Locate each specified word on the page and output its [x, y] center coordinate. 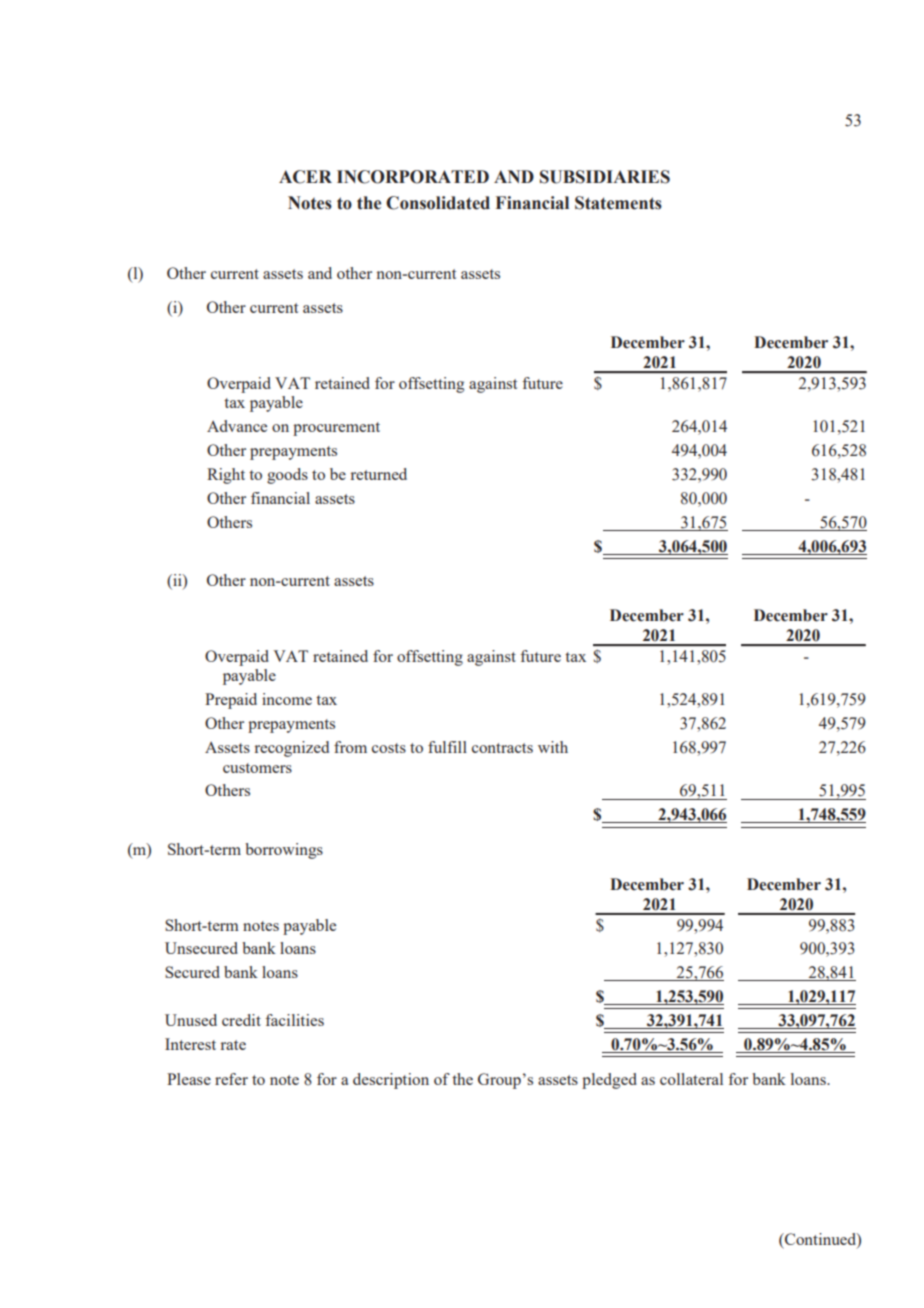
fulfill [447, 747]
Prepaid [231, 701]
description [391, 1081]
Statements [618, 203]
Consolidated [438, 203]
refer [231, 1079]
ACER [305, 177]
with [553, 747]
